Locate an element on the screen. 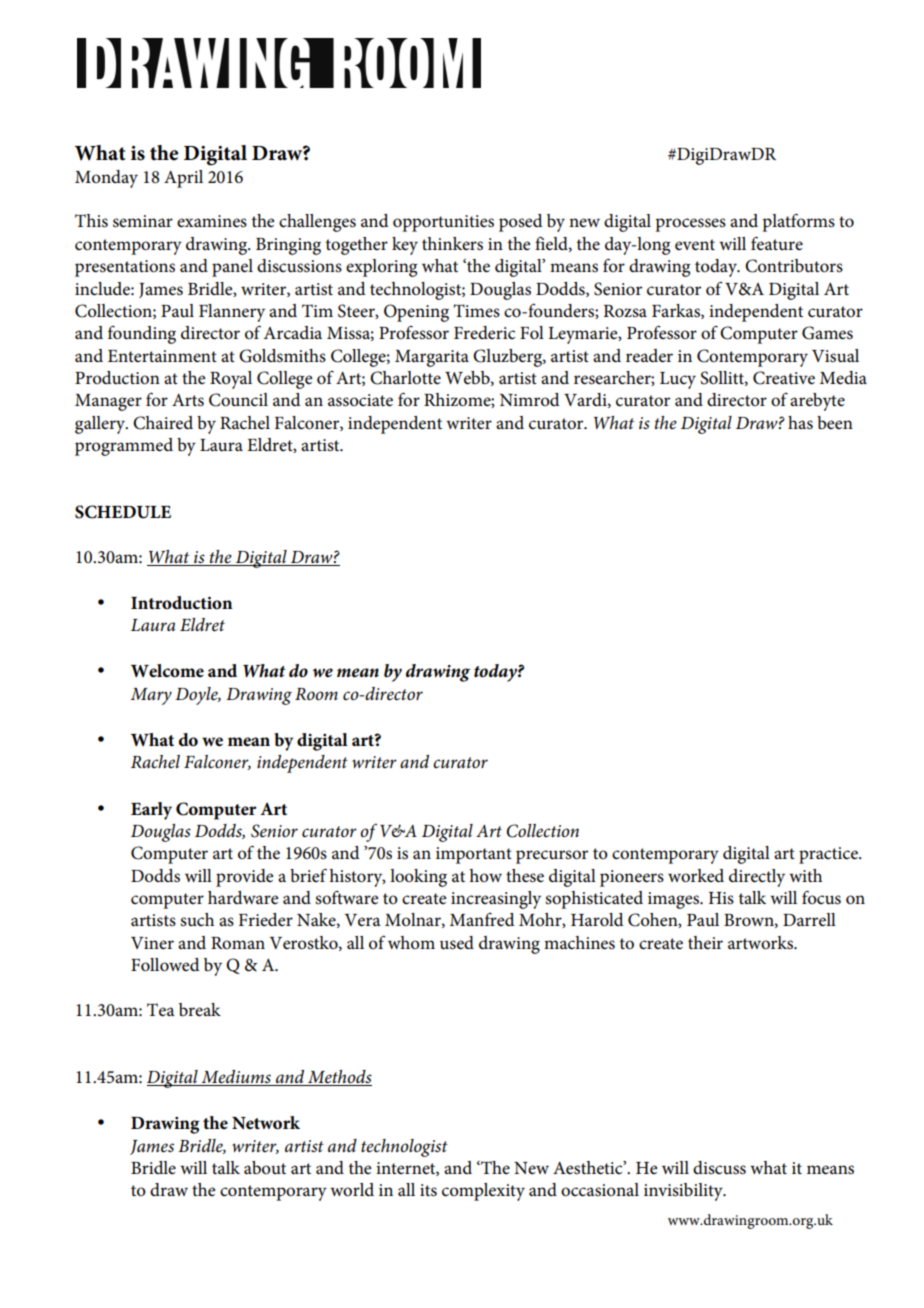 The width and height of the screenshot is (924, 1308). complexity is located at coordinates (483, 1192).
